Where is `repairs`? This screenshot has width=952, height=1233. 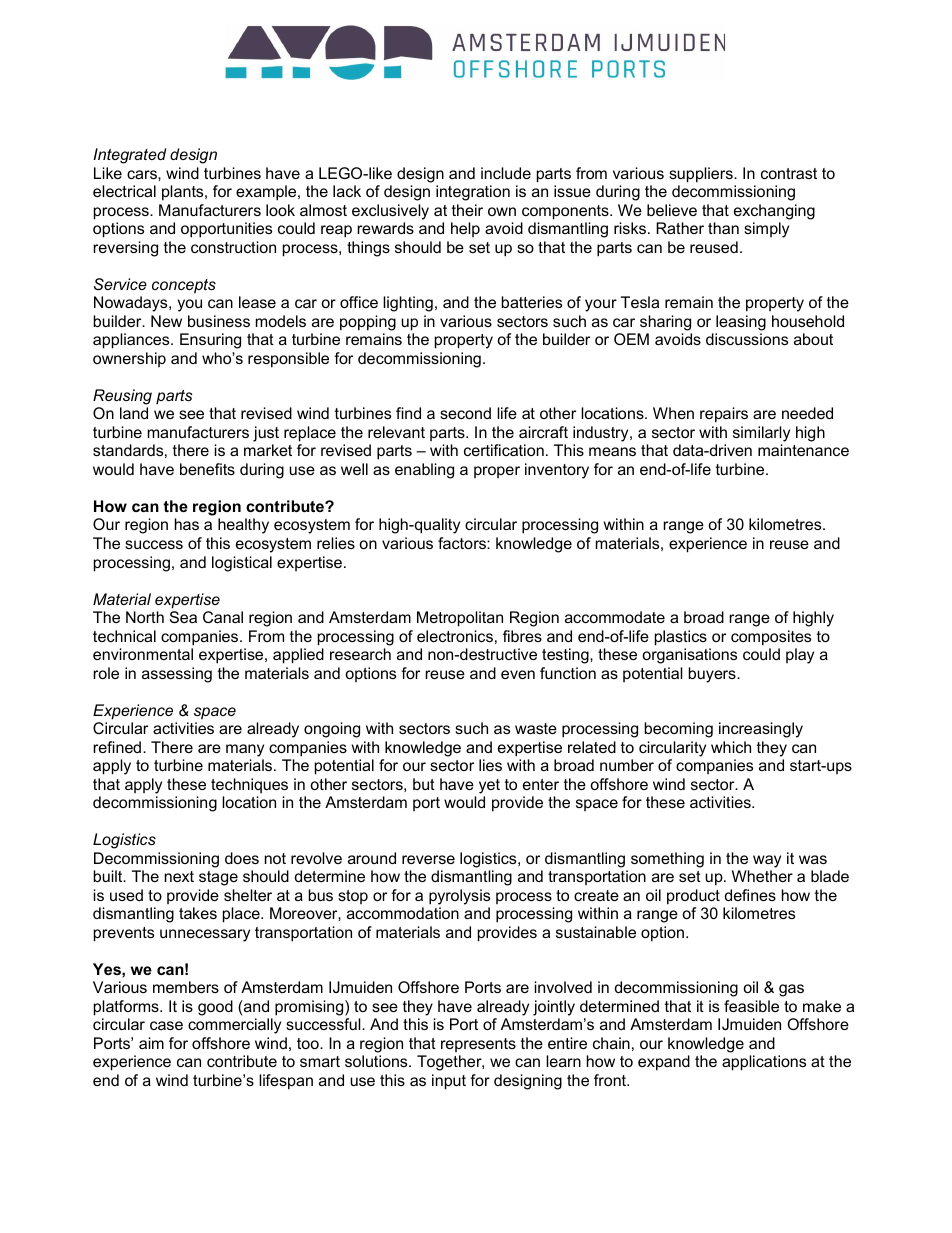
repairs is located at coordinates (724, 415).
